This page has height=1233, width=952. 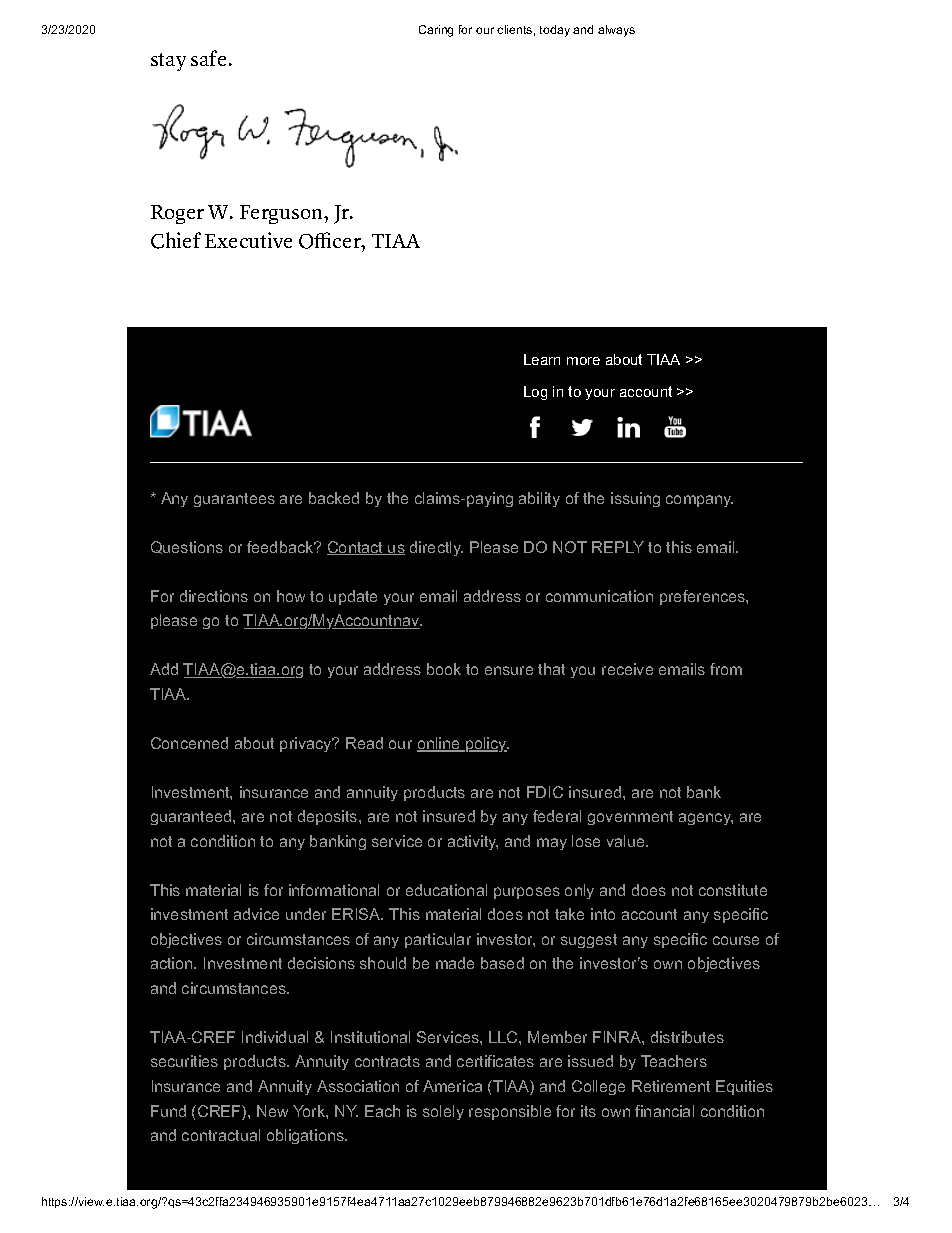 What do you see at coordinates (436, 31) in the page?
I see `Caring` at bounding box center [436, 31].
